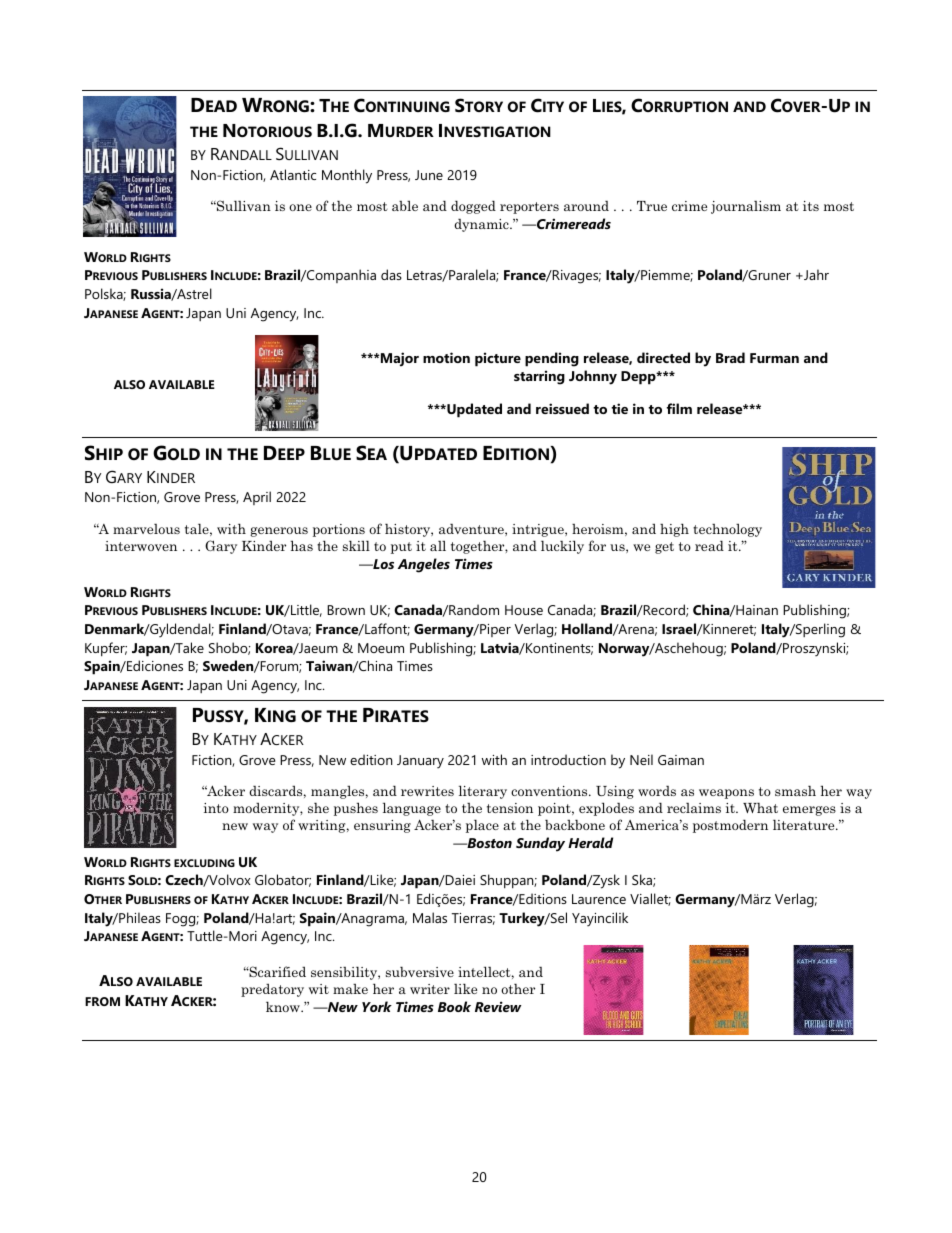  I want to click on technology, so click(727, 530).
